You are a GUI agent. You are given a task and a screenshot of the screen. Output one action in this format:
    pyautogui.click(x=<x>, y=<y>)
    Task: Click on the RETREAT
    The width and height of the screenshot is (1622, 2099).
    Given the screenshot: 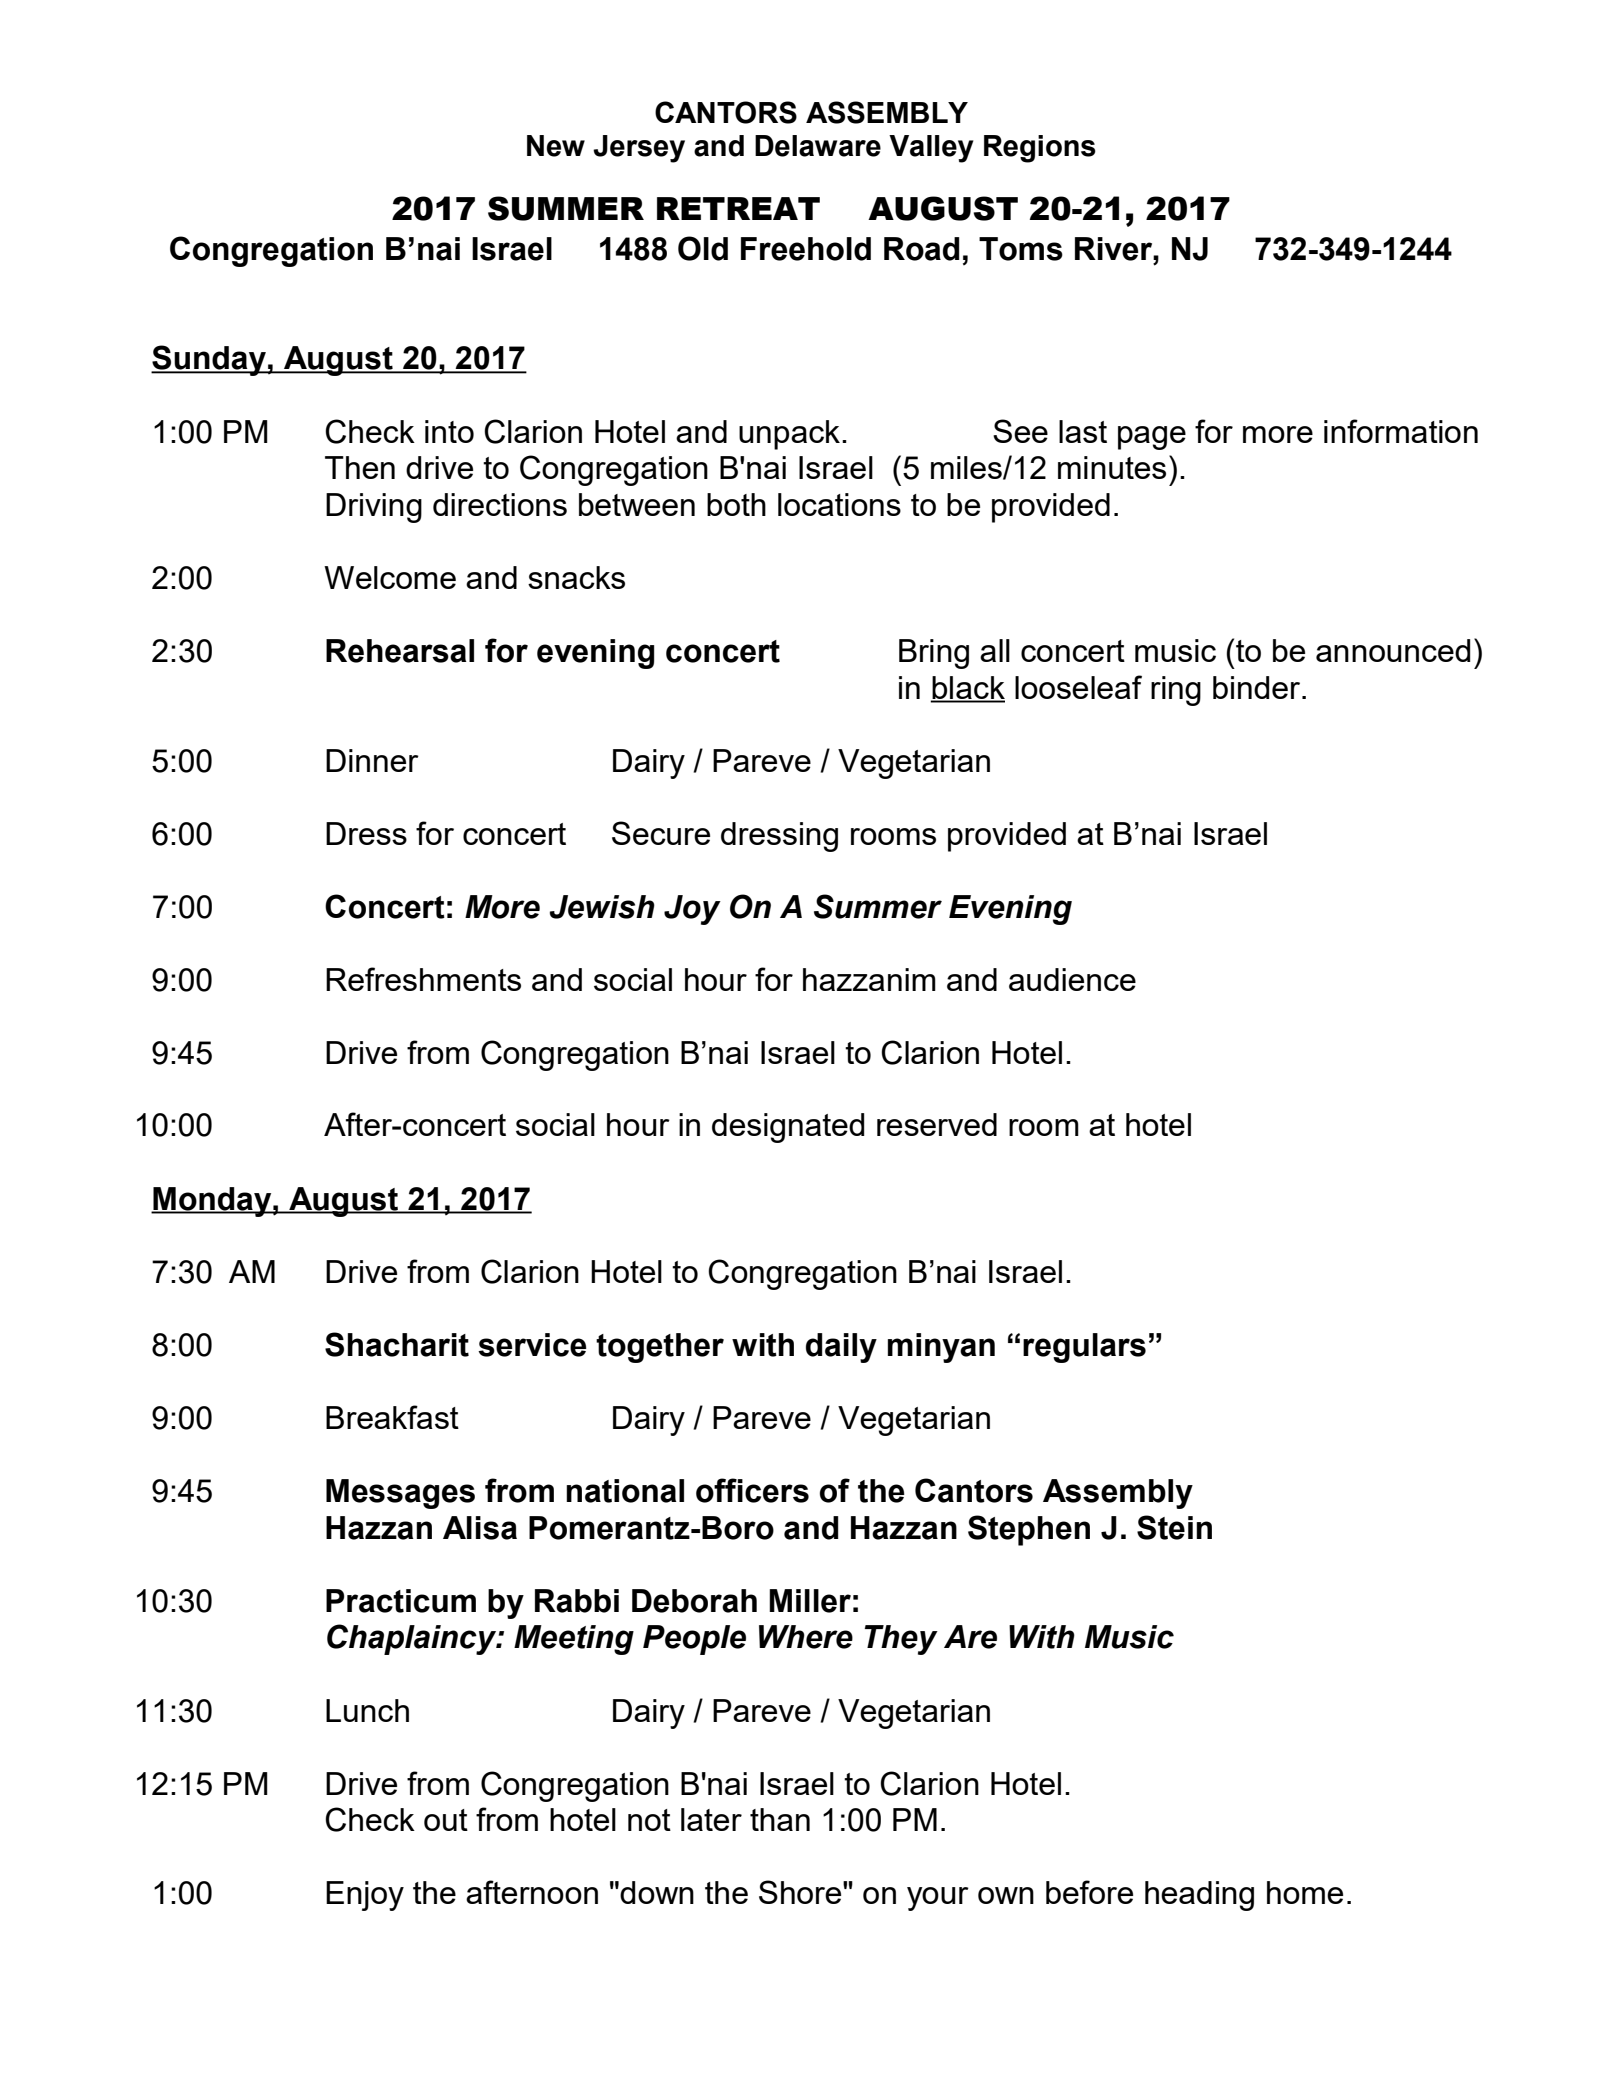 What is the action you would take?
    pyautogui.click(x=738, y=208)
